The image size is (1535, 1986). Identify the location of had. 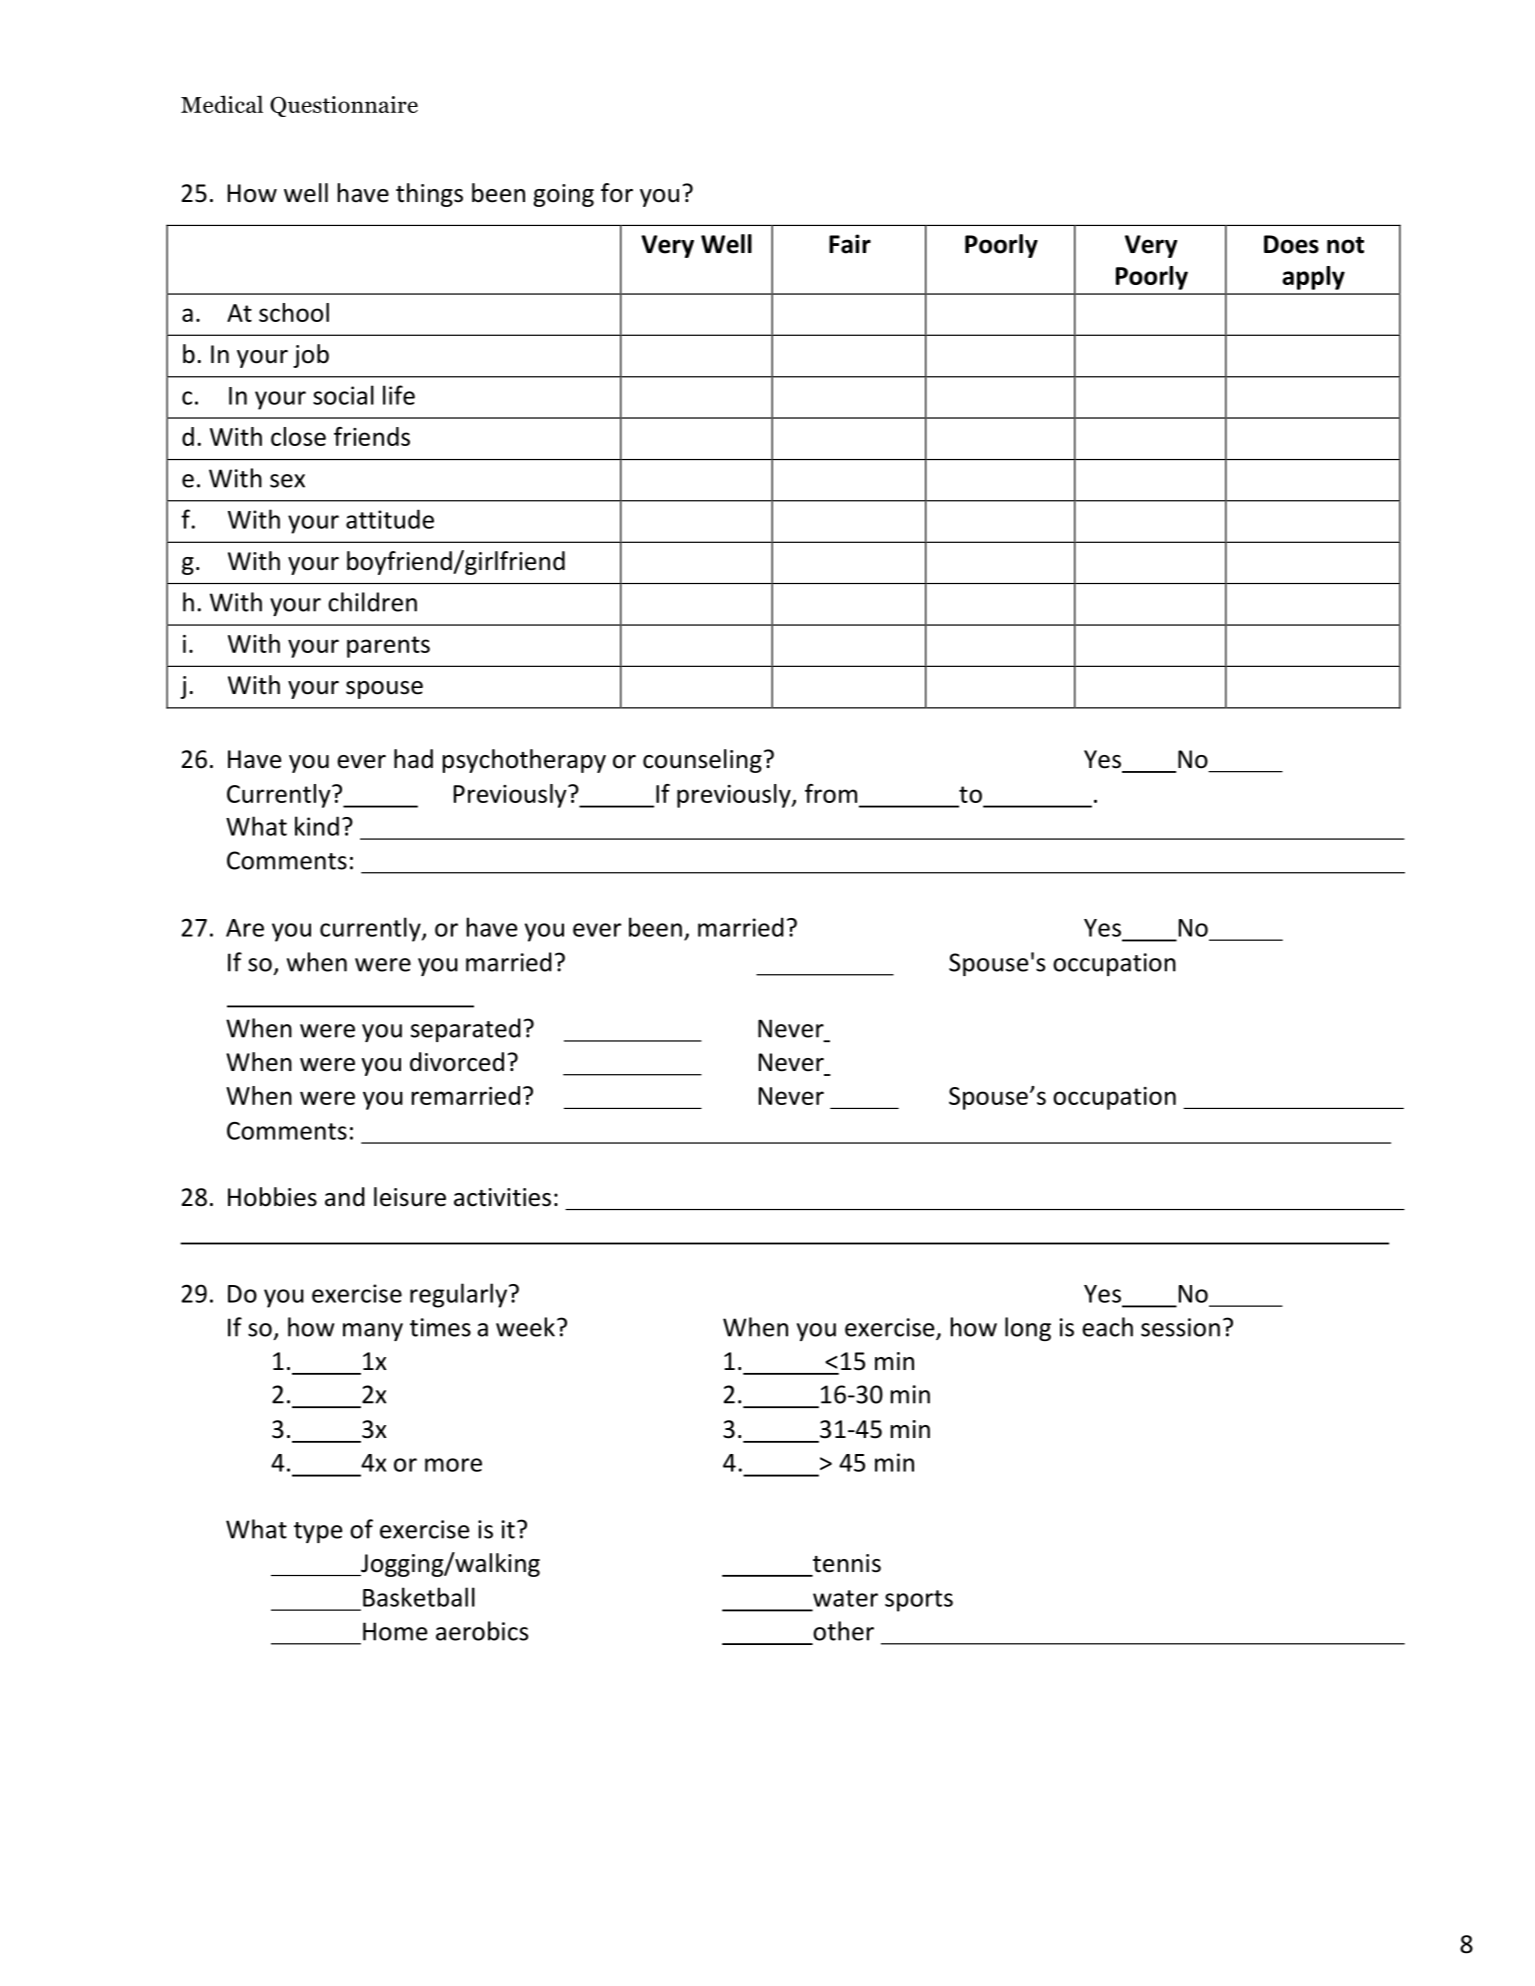
(413, 759).
